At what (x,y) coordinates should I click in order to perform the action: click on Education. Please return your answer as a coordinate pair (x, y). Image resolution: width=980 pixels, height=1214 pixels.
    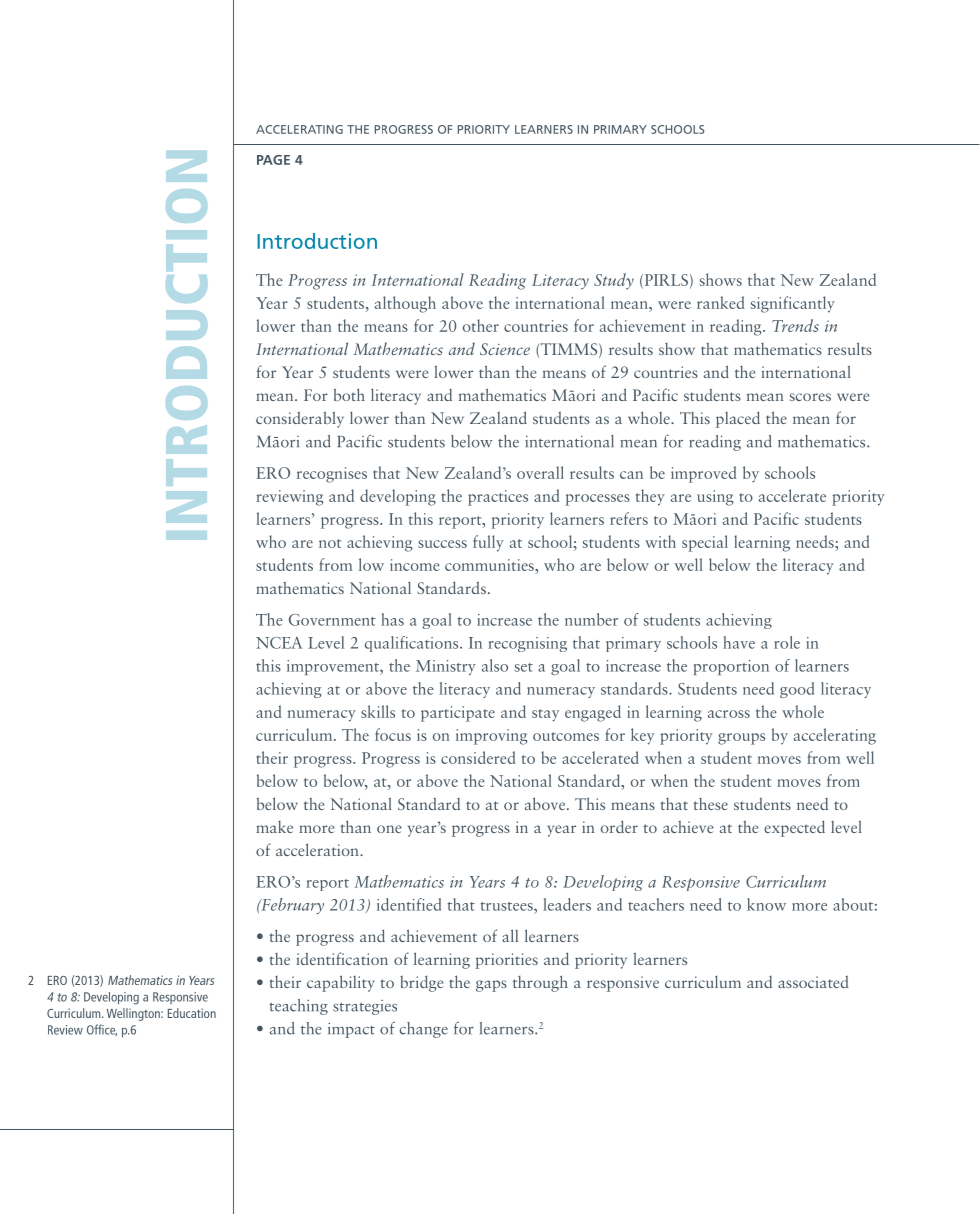
    Looking at the image, I should click on (192, 1013).
